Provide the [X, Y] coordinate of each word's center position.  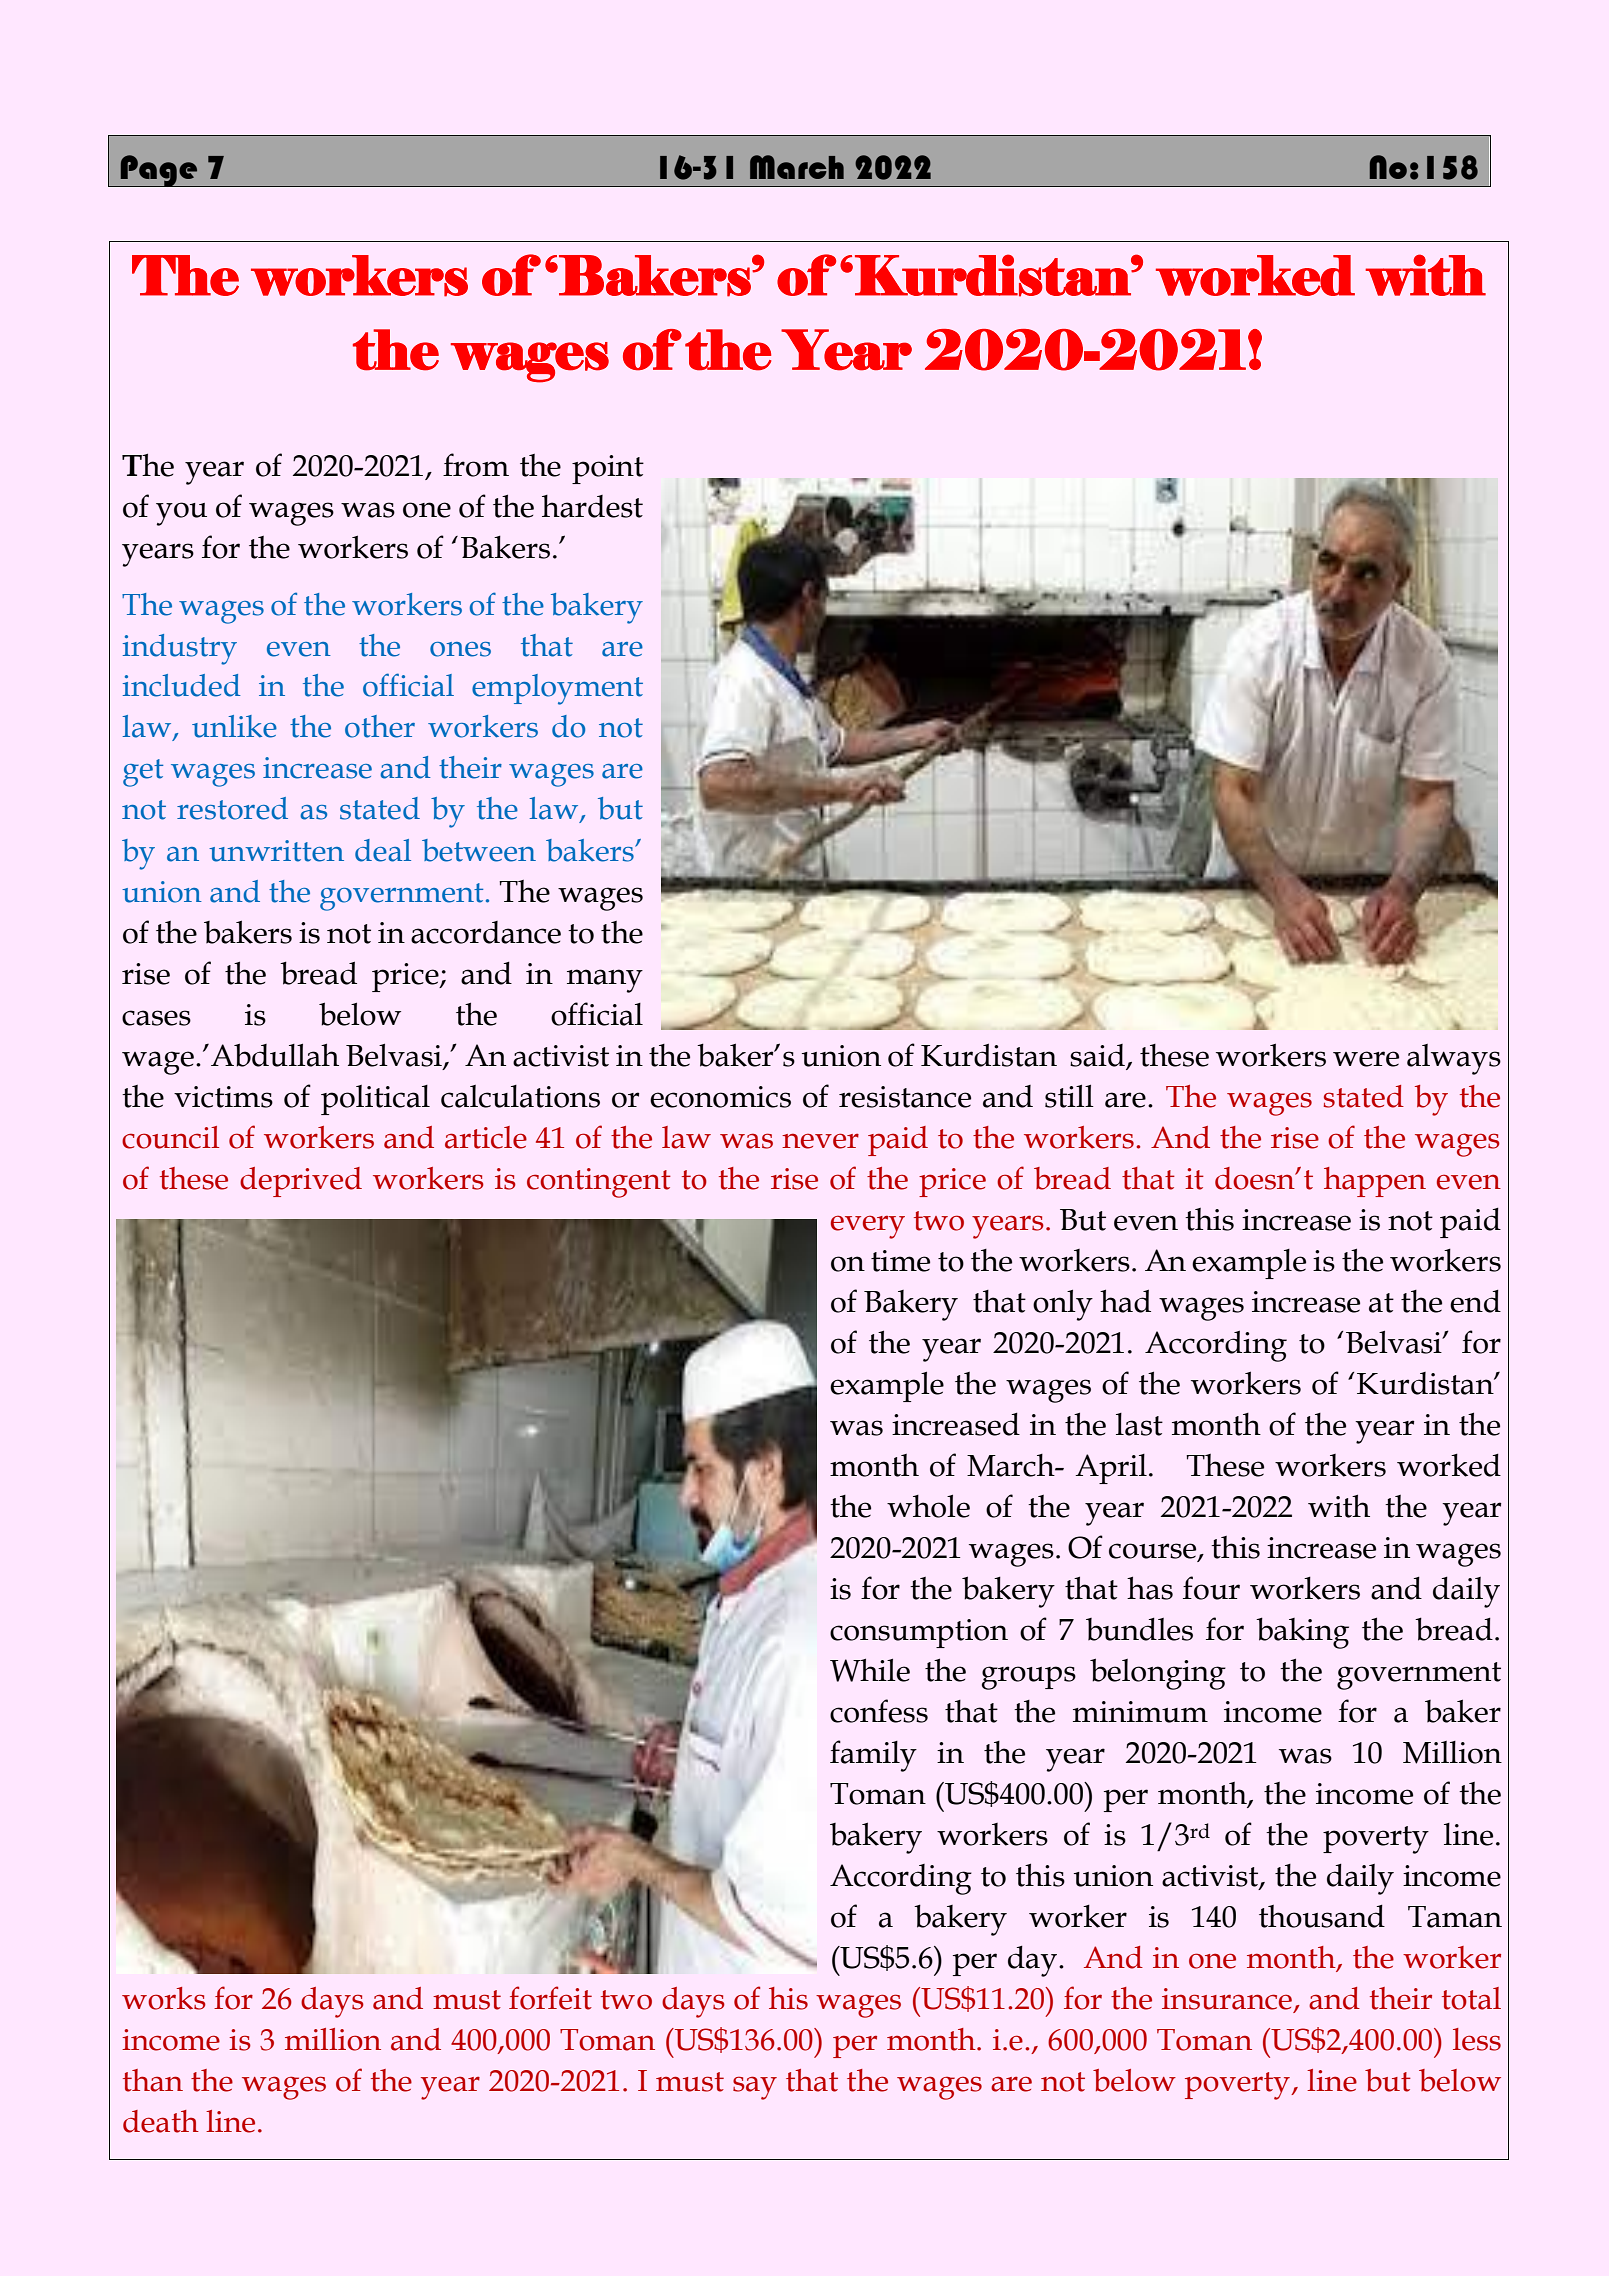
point [608, 469]
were [1366, 1059]
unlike [234, 726]
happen [1375, 1182]
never [820, 1141]
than [153, 2080]
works [164, 1998]
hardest [592, 506]
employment [557, 689]
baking [1302, 1633]
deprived [301, 1182]
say [755, 2088]
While [870, 1670]
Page [159, 171]
